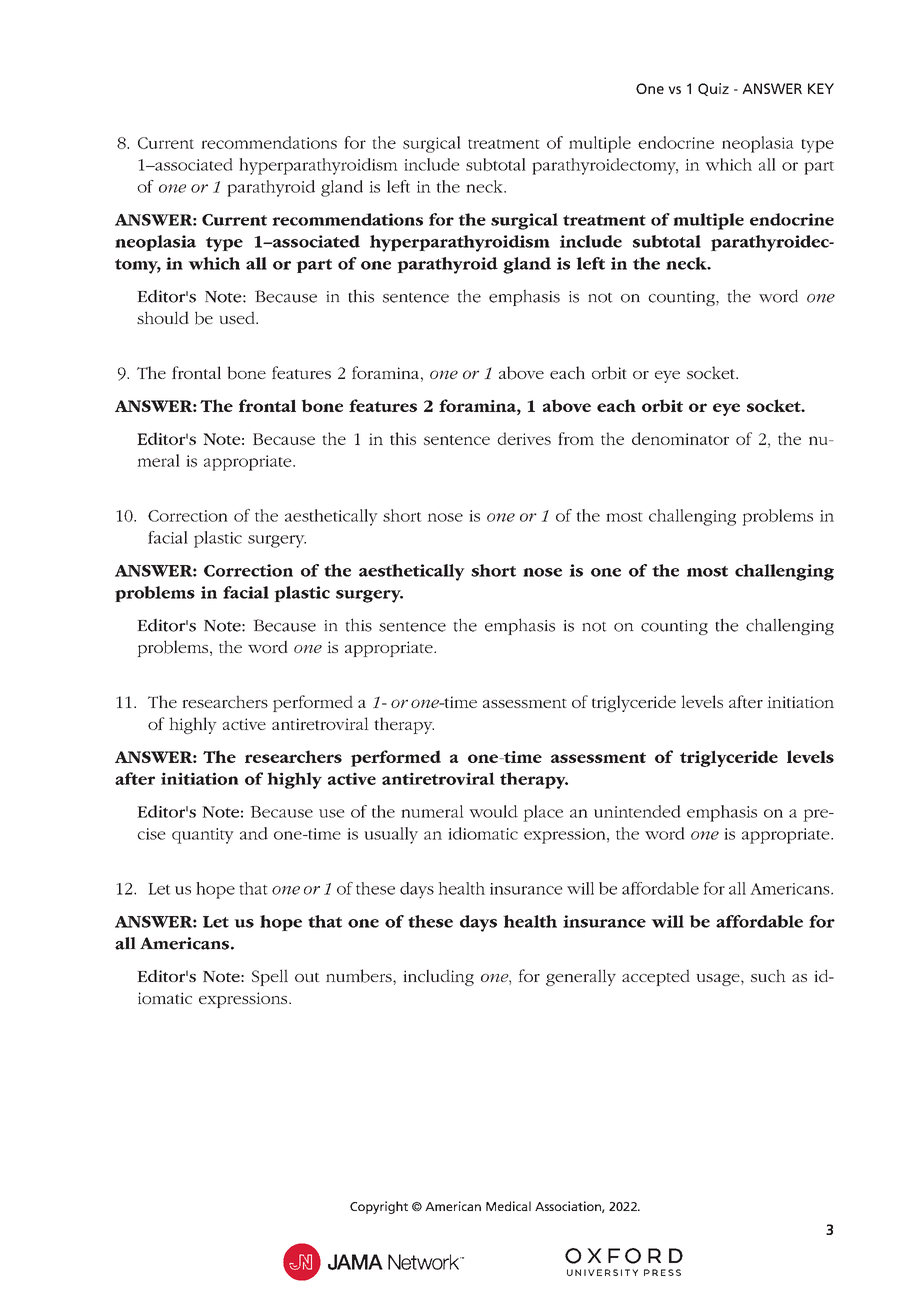 This document has width=921, height=1316. I want to click on denominator, so click(680, 438).
